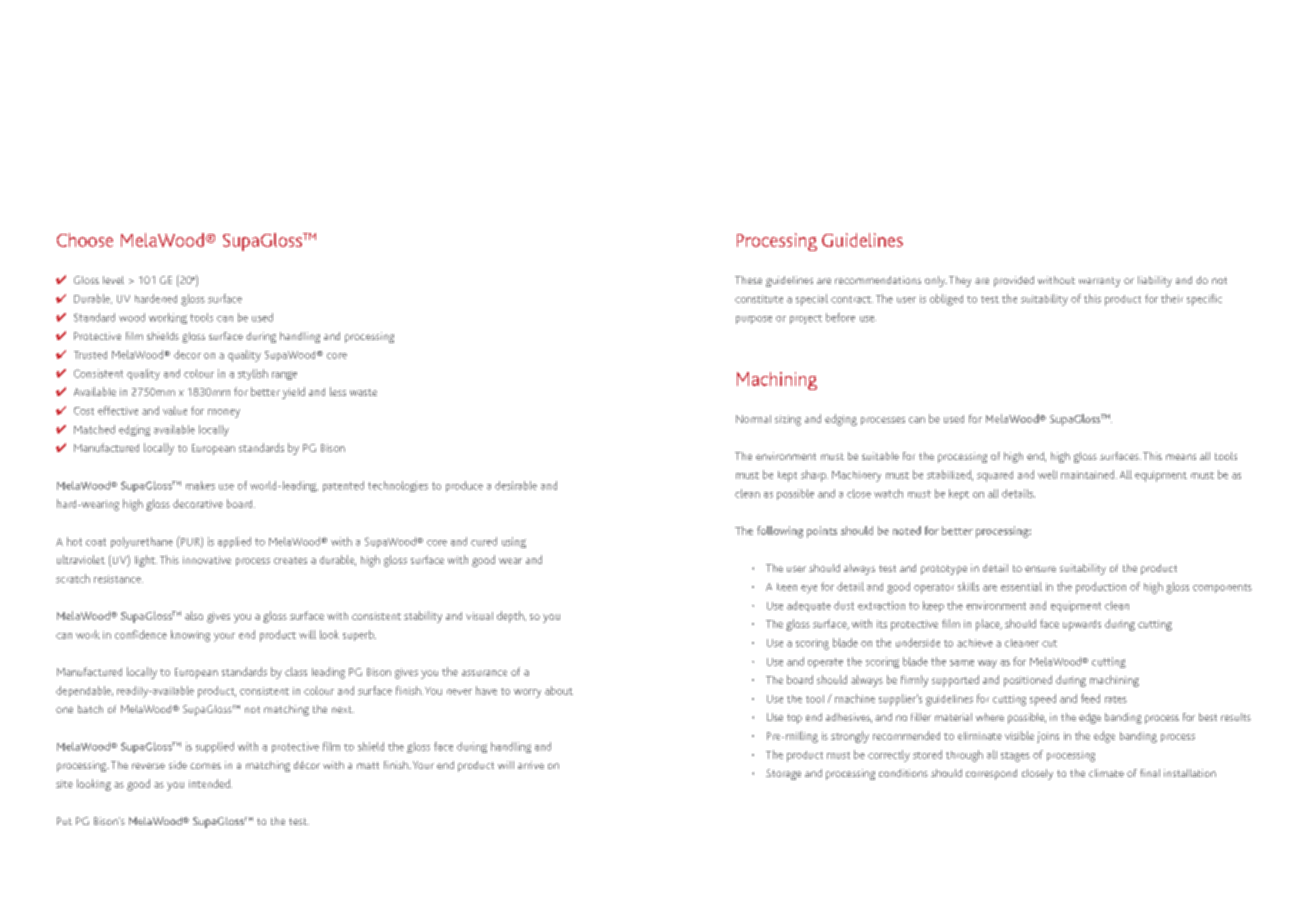 The image size is (1308, 924). What do you see at coordinates (1150, 773) in the image?
I see `final` at bounding box center [1150, 773].
